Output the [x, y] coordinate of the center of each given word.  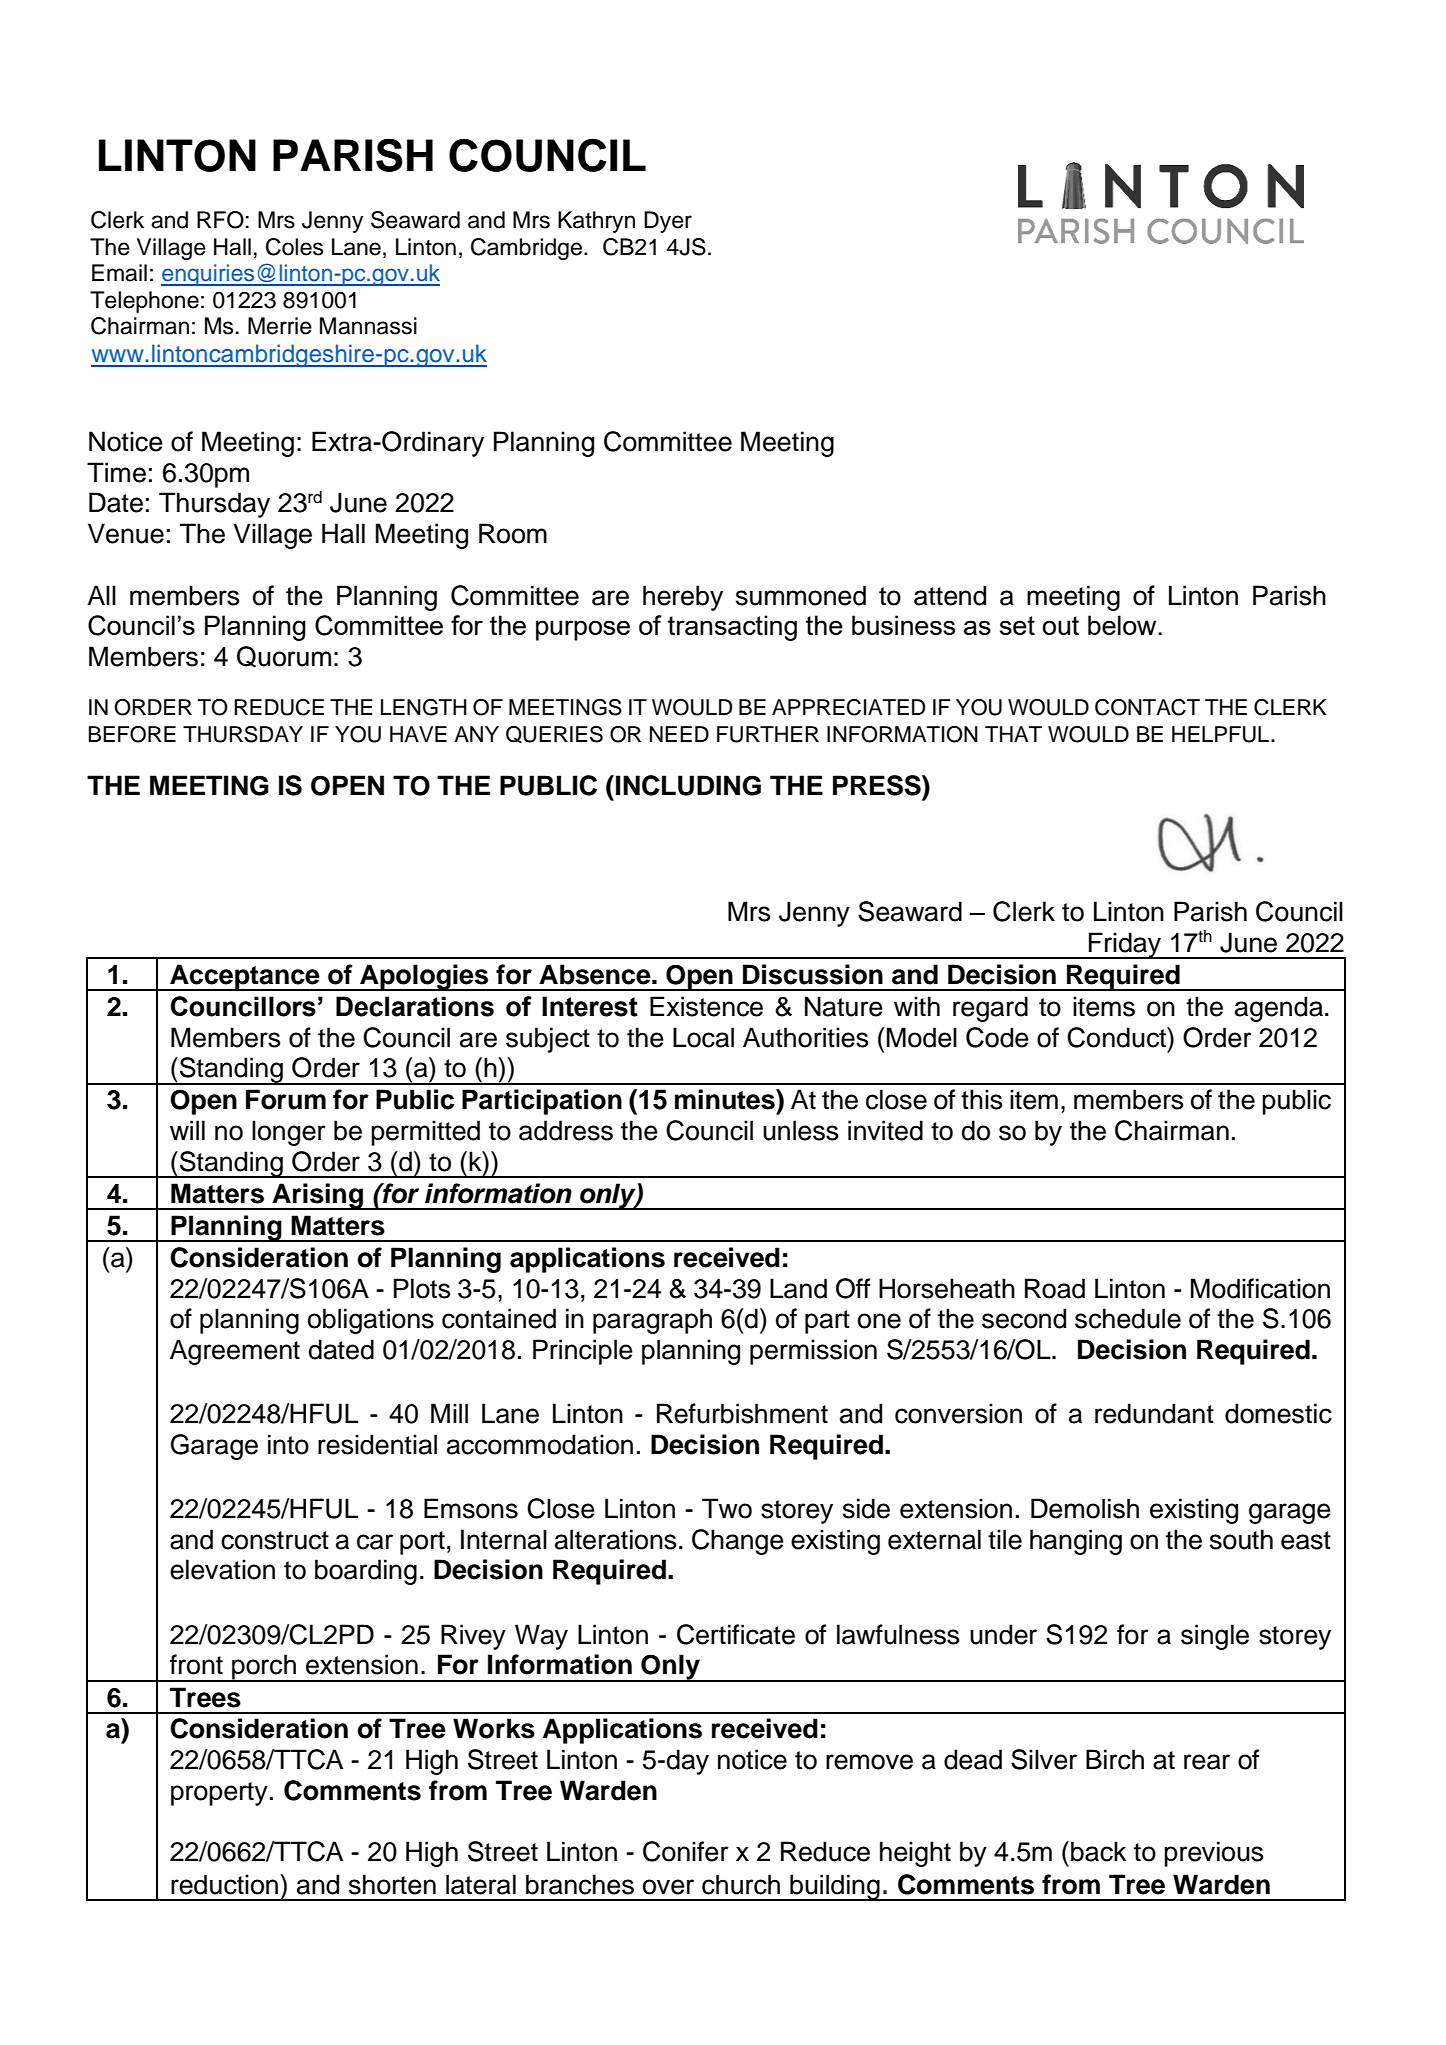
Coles [294, 247]
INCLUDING [688, 785]
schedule [1128, 1318]
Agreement [235, 1352]
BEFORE [132, 734]
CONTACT [1147, 707]
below [1123, 625]
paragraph [652, 1321]
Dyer [668, 222]
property [219, 1794]
